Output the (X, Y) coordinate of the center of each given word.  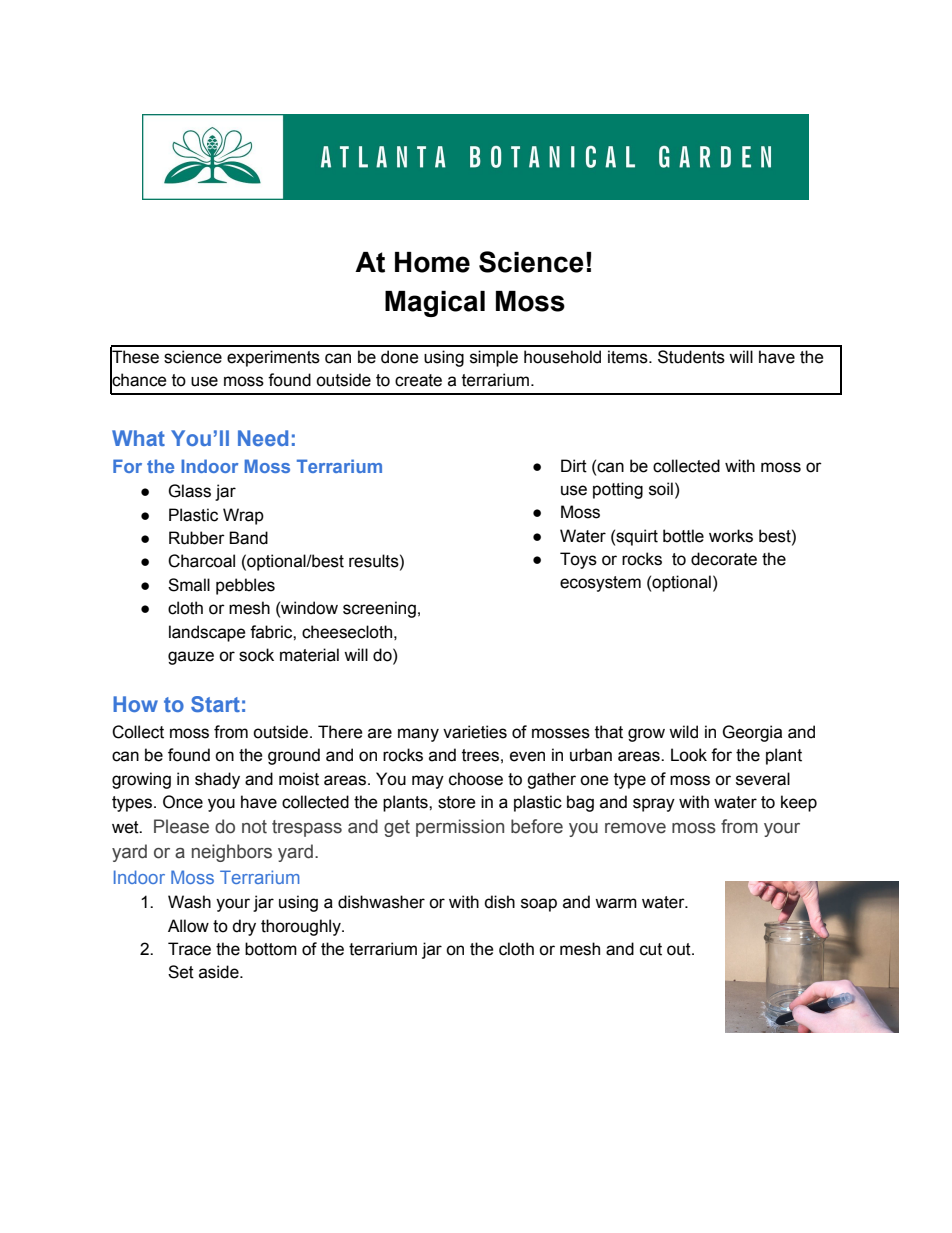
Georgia (752, 733)
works (731, 536)
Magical (435, 304)
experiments (273, 358)
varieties (475, 732)
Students (691, 357)
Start (215, 704)
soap (539, 905)
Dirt (574, 466)
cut (651, 949)
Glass (189, 491)
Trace (189, 949)
